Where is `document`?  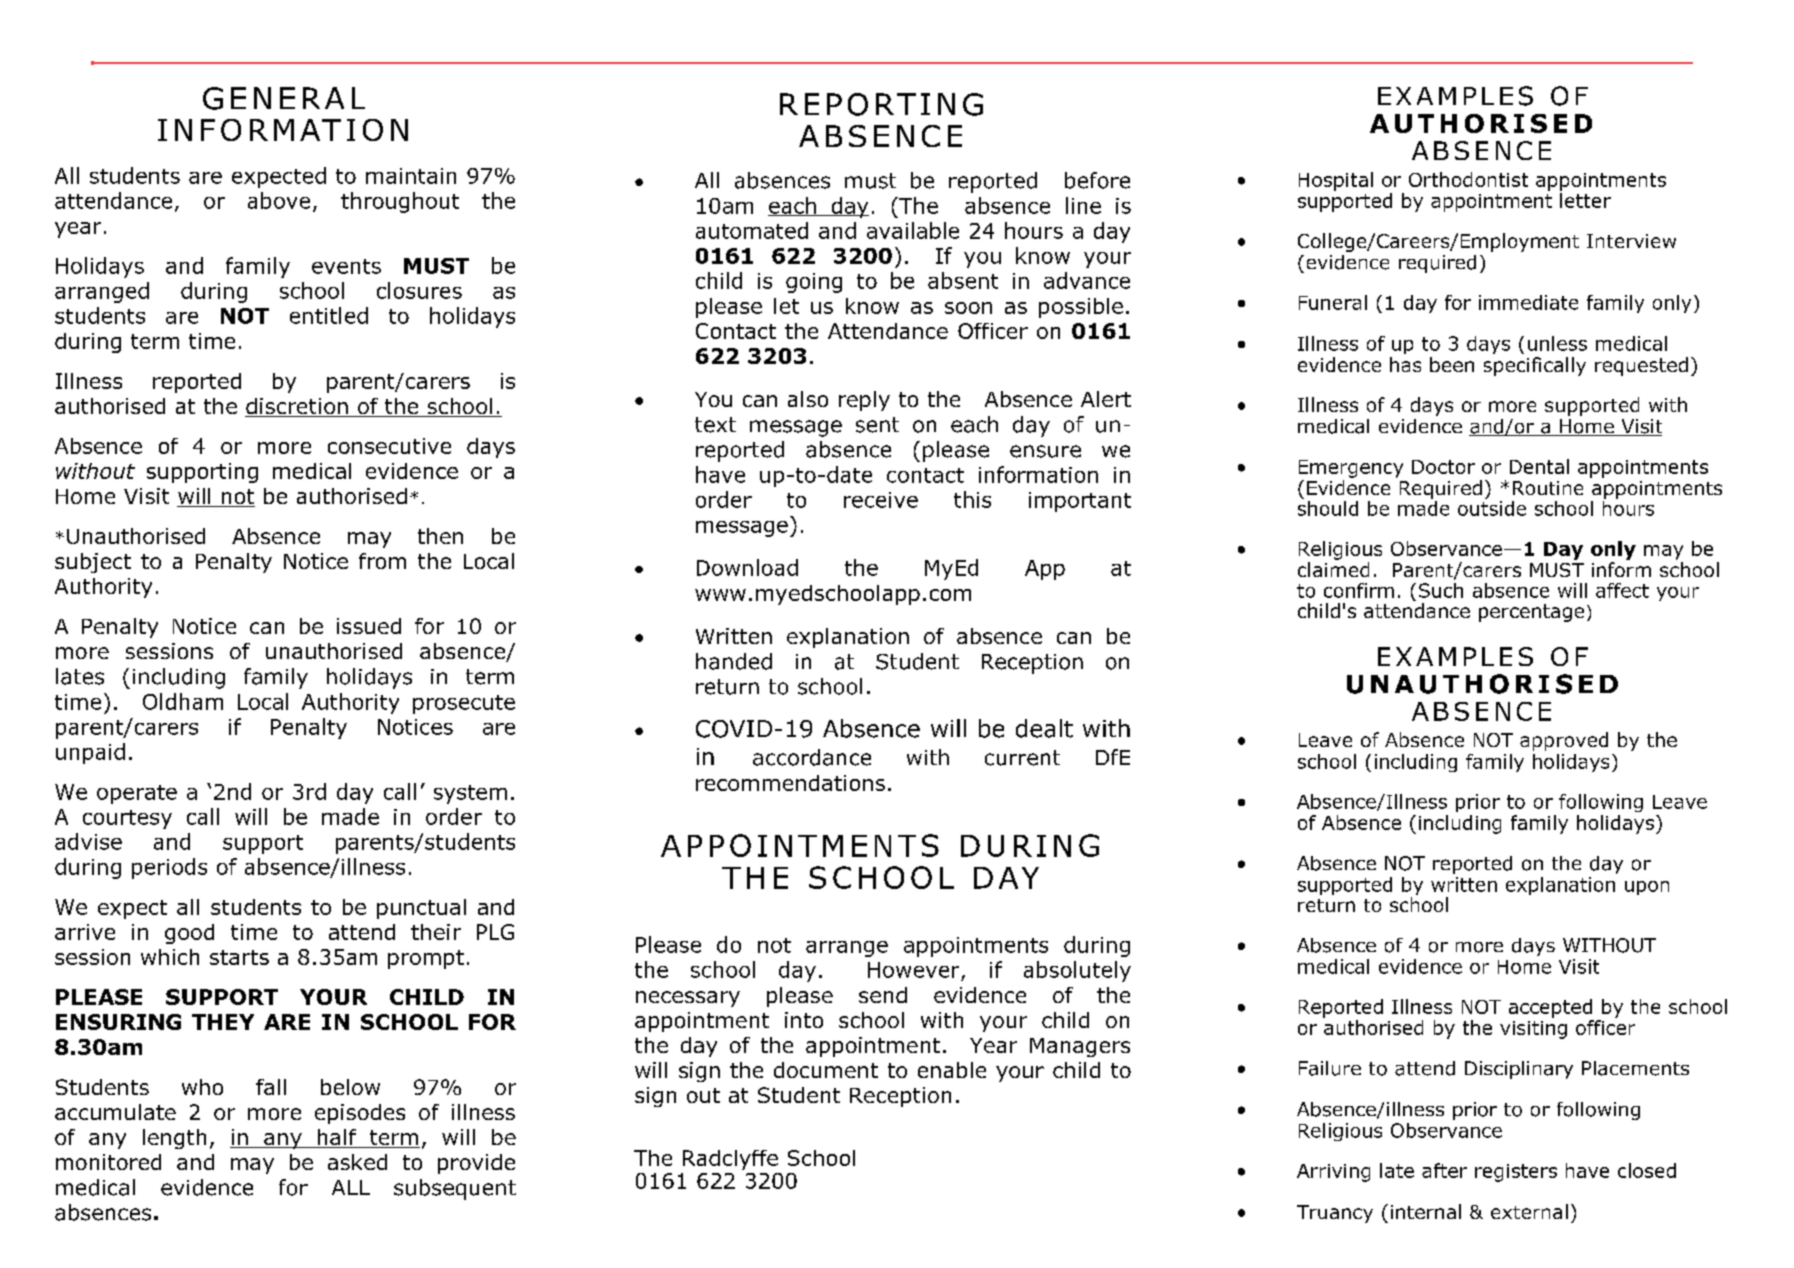 document is located at coordinates (826, 1070).
